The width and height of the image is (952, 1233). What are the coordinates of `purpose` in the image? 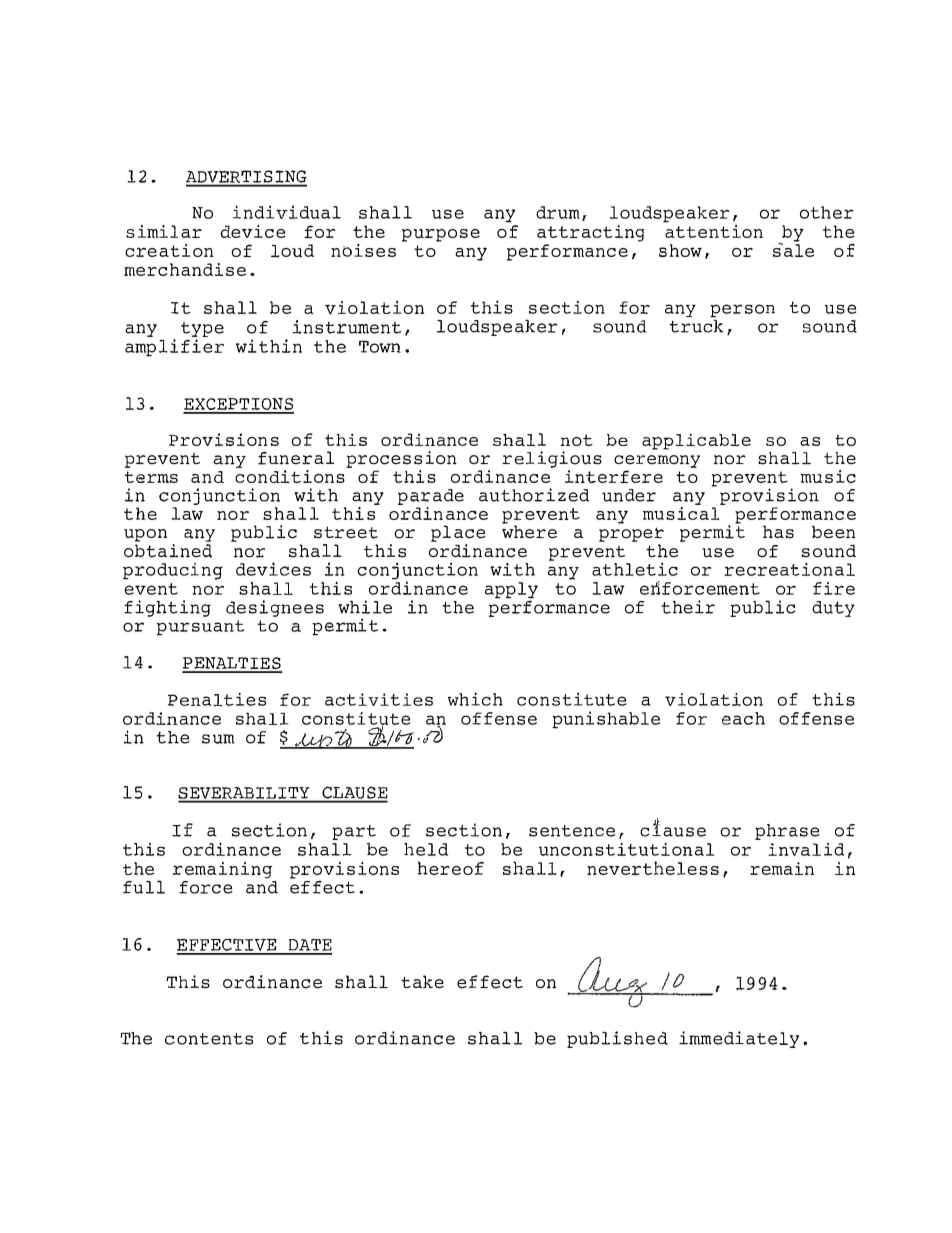 It's located at (441, 235).
